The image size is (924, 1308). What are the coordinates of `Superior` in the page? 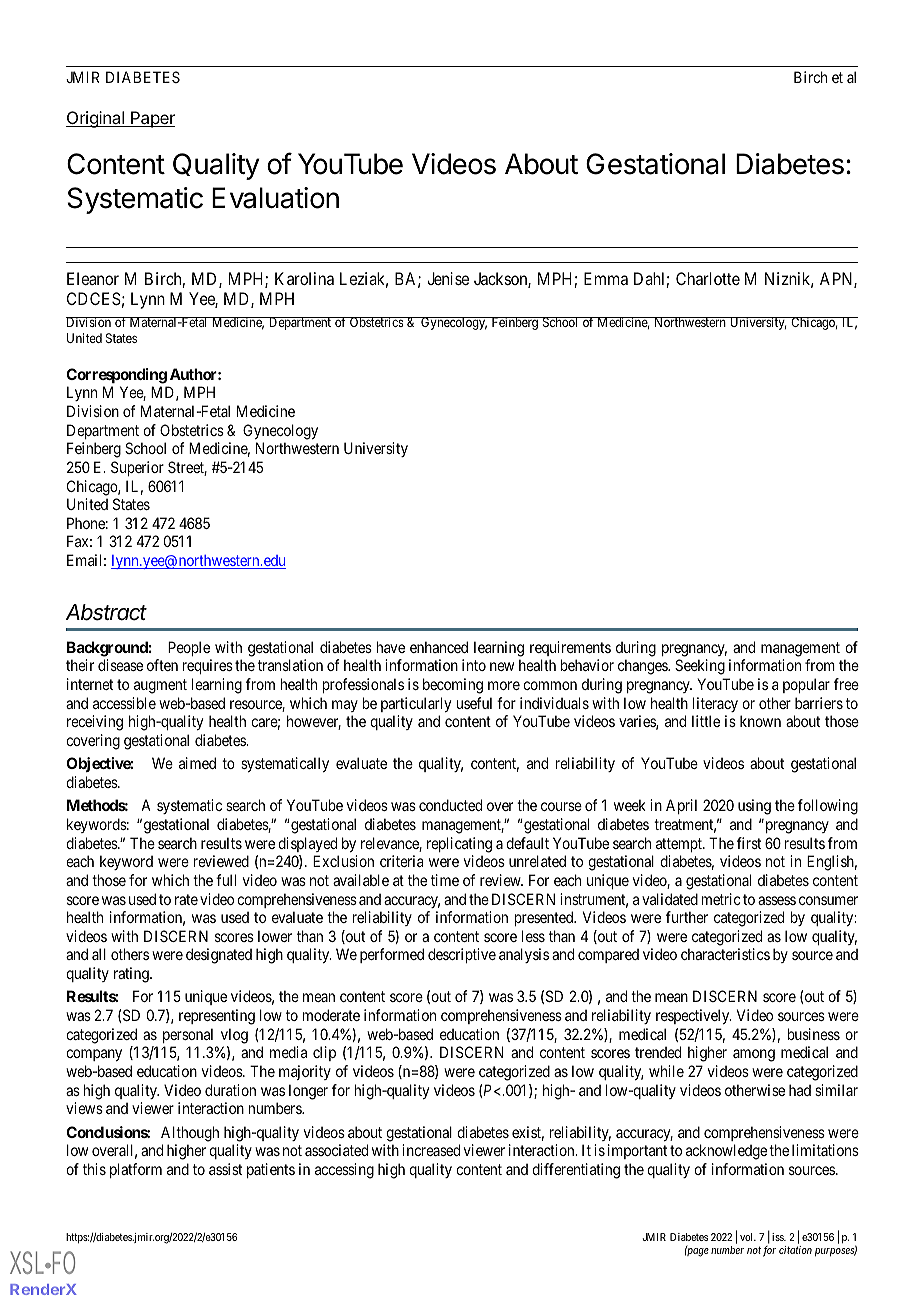 It's located at (137, 468).
